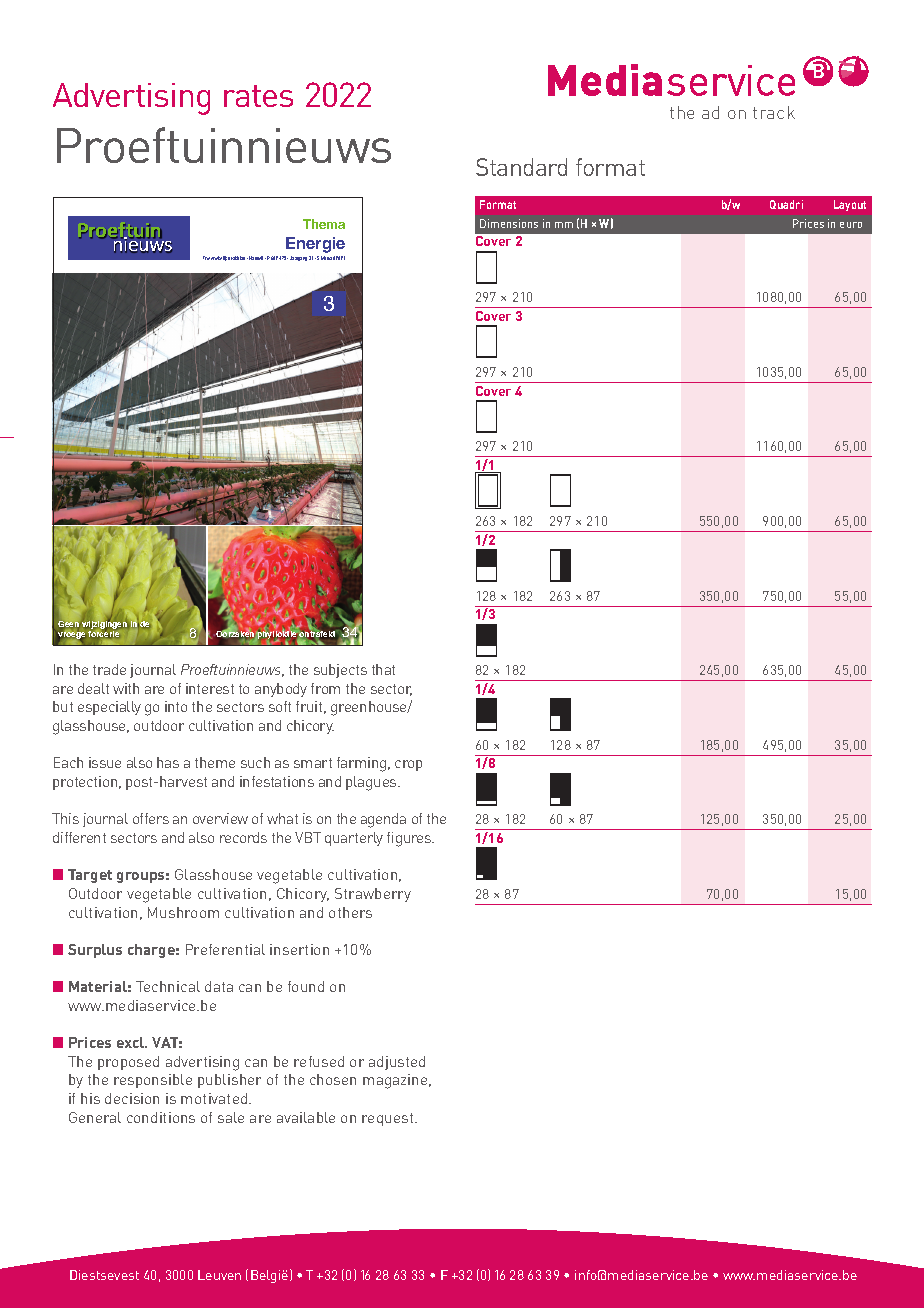  Describe the element at coordinates (219, 1275) in the screenshot. I see `Leuven` at that location.
